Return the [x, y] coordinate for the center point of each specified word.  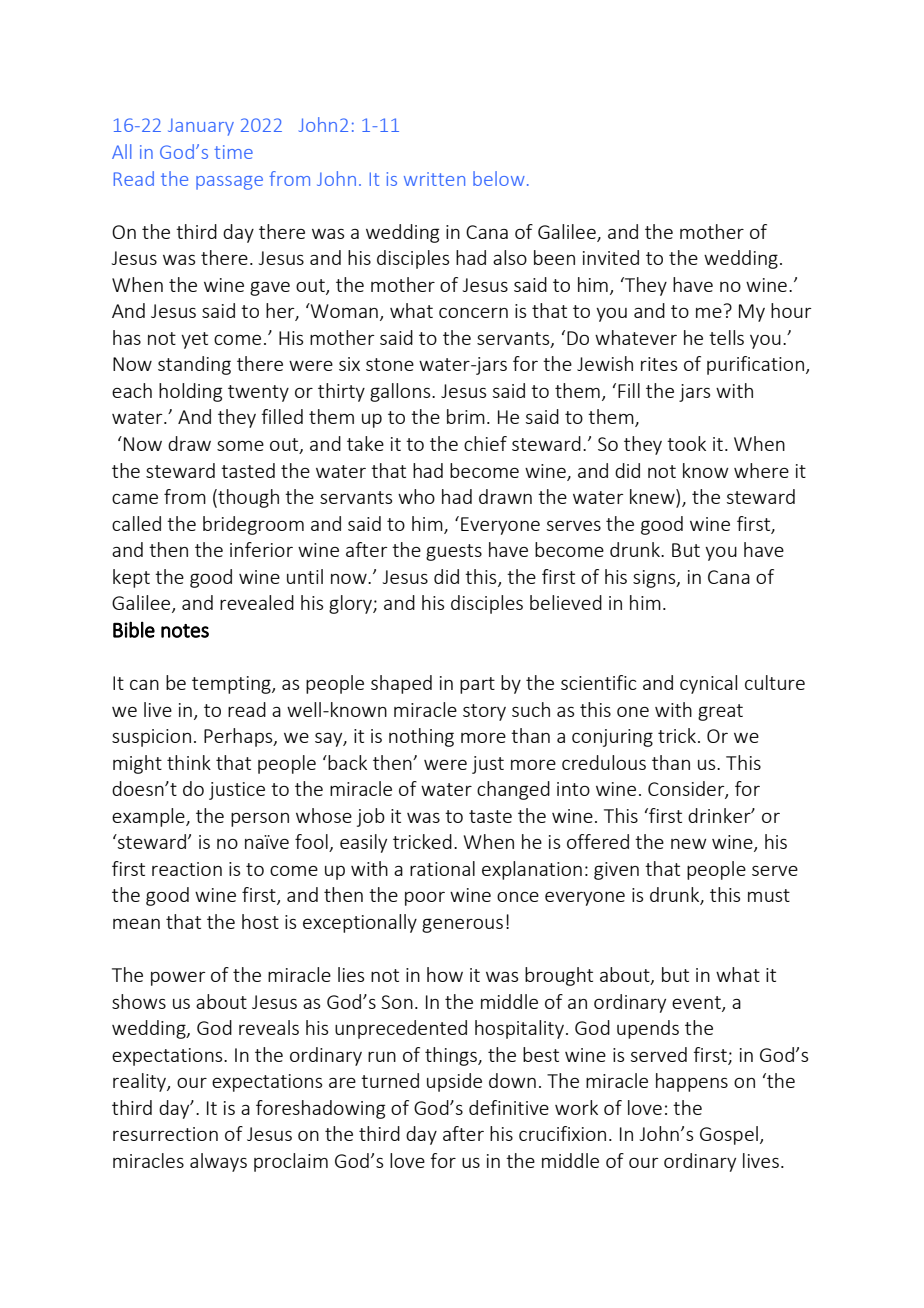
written [434, 179]
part [477, 685]
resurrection [165, 1134]
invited [611, 257]
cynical [708, 684]
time [233, 152]
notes [185, 631]
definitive [509, 1107]
